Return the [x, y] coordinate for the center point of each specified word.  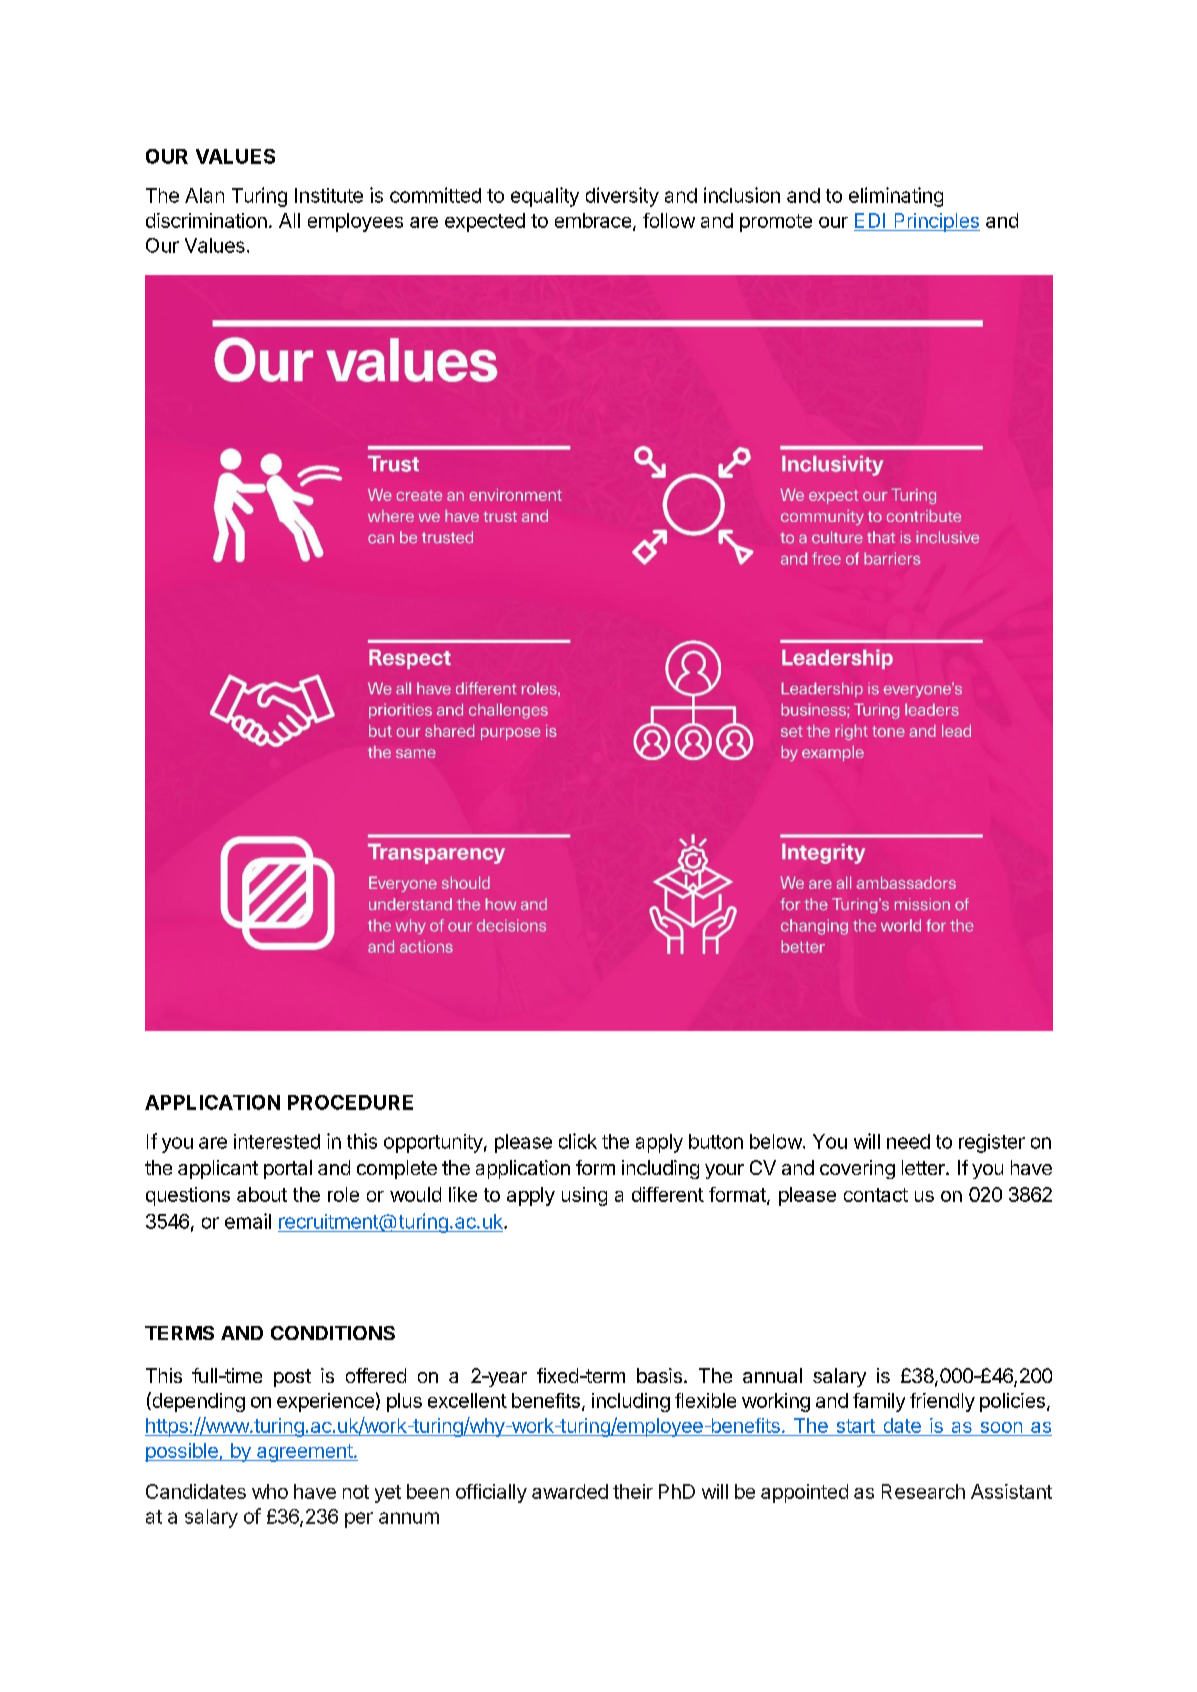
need [908, 1141]
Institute [329, 195]
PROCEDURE [350, 1102]
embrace [593, 220]
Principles [936, 222]
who [270, 1491]
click [578, 1141]
